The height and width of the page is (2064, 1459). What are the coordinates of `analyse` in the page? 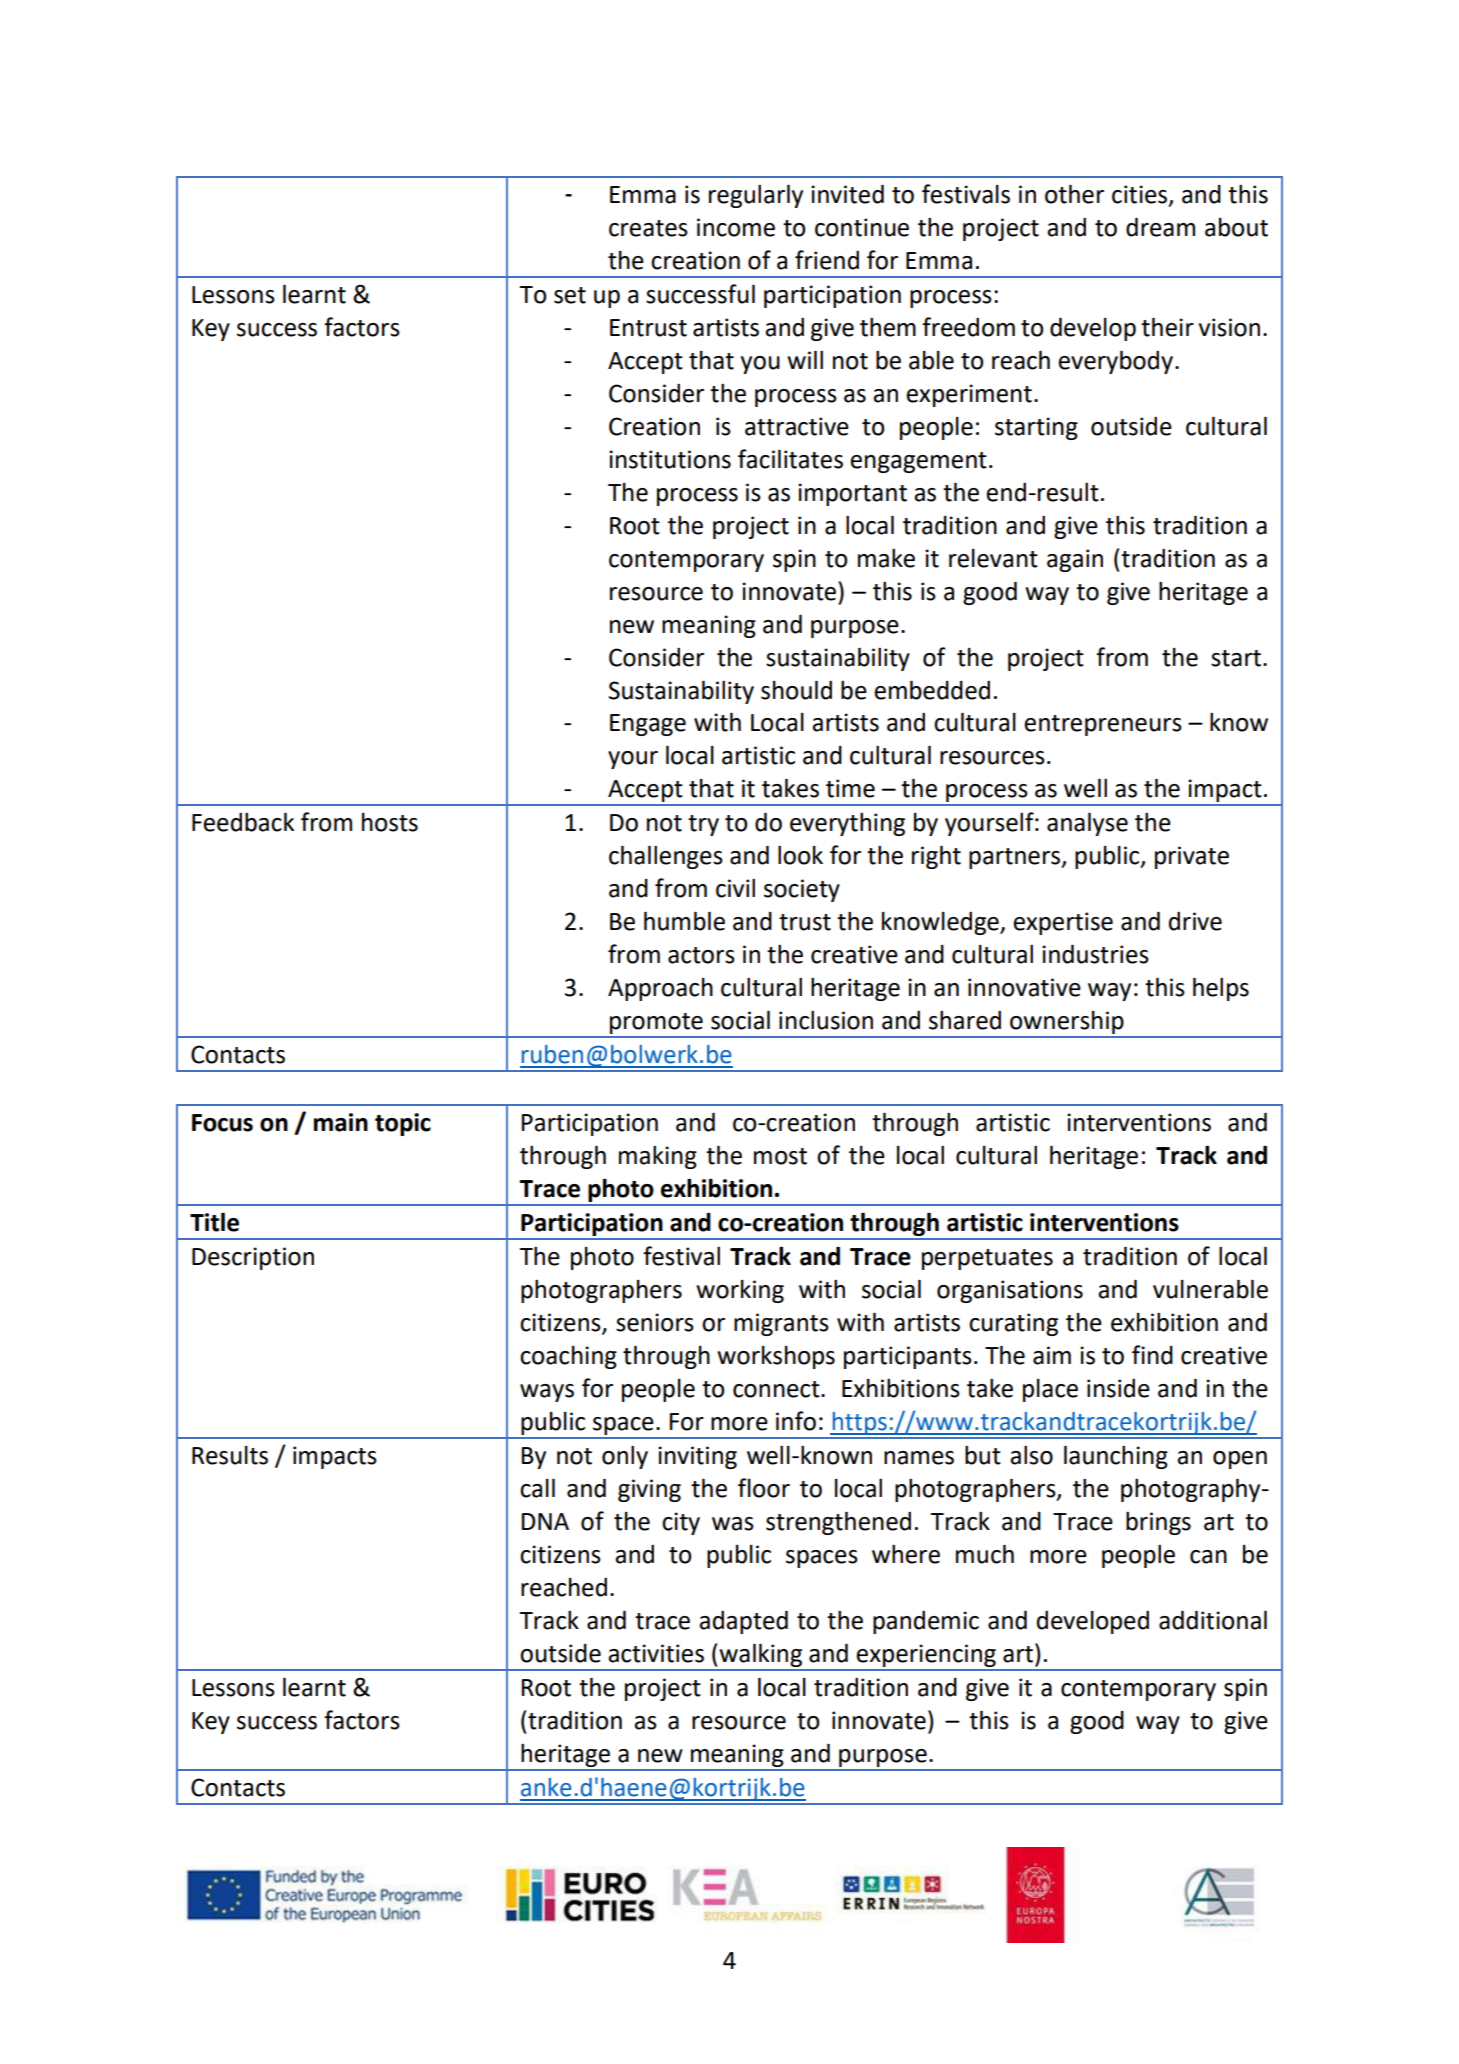 It's located at (1087, 824).
